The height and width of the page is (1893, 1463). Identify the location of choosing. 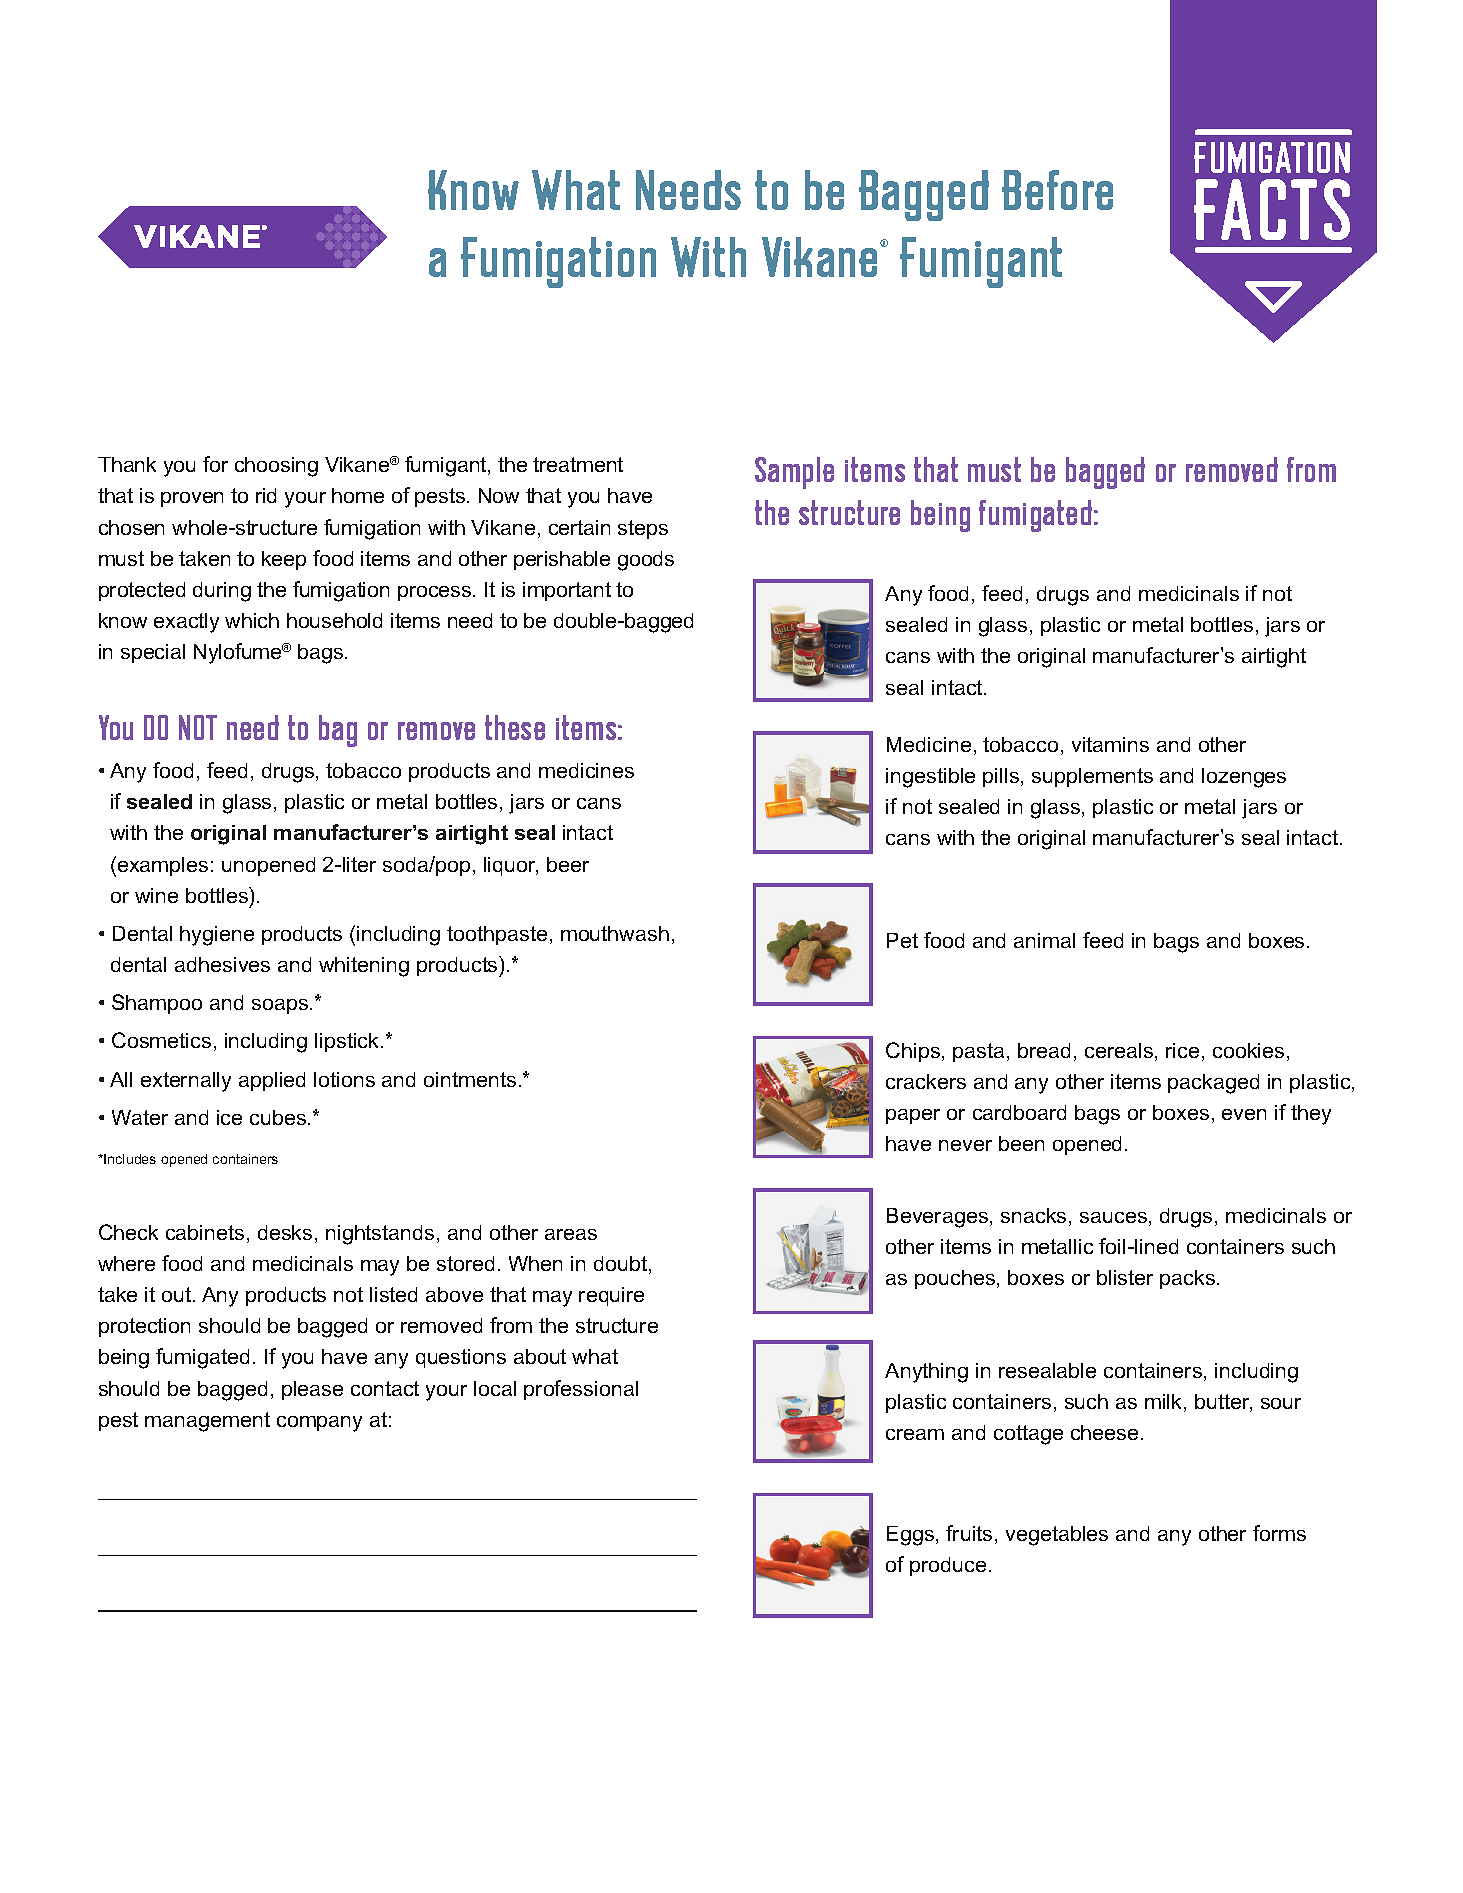
(276, 467).
